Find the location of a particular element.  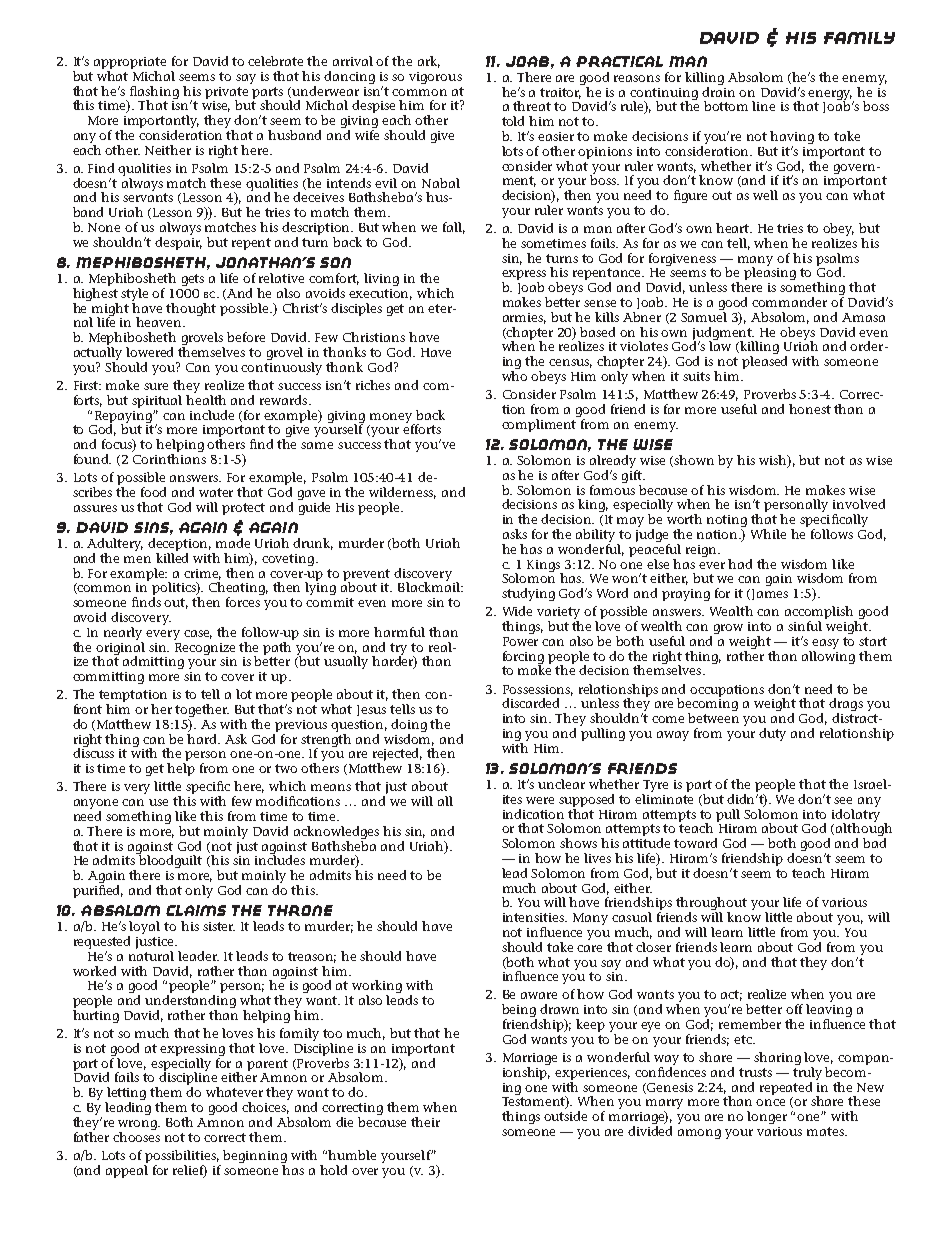

longer is located at coordinates (767, 1117).
